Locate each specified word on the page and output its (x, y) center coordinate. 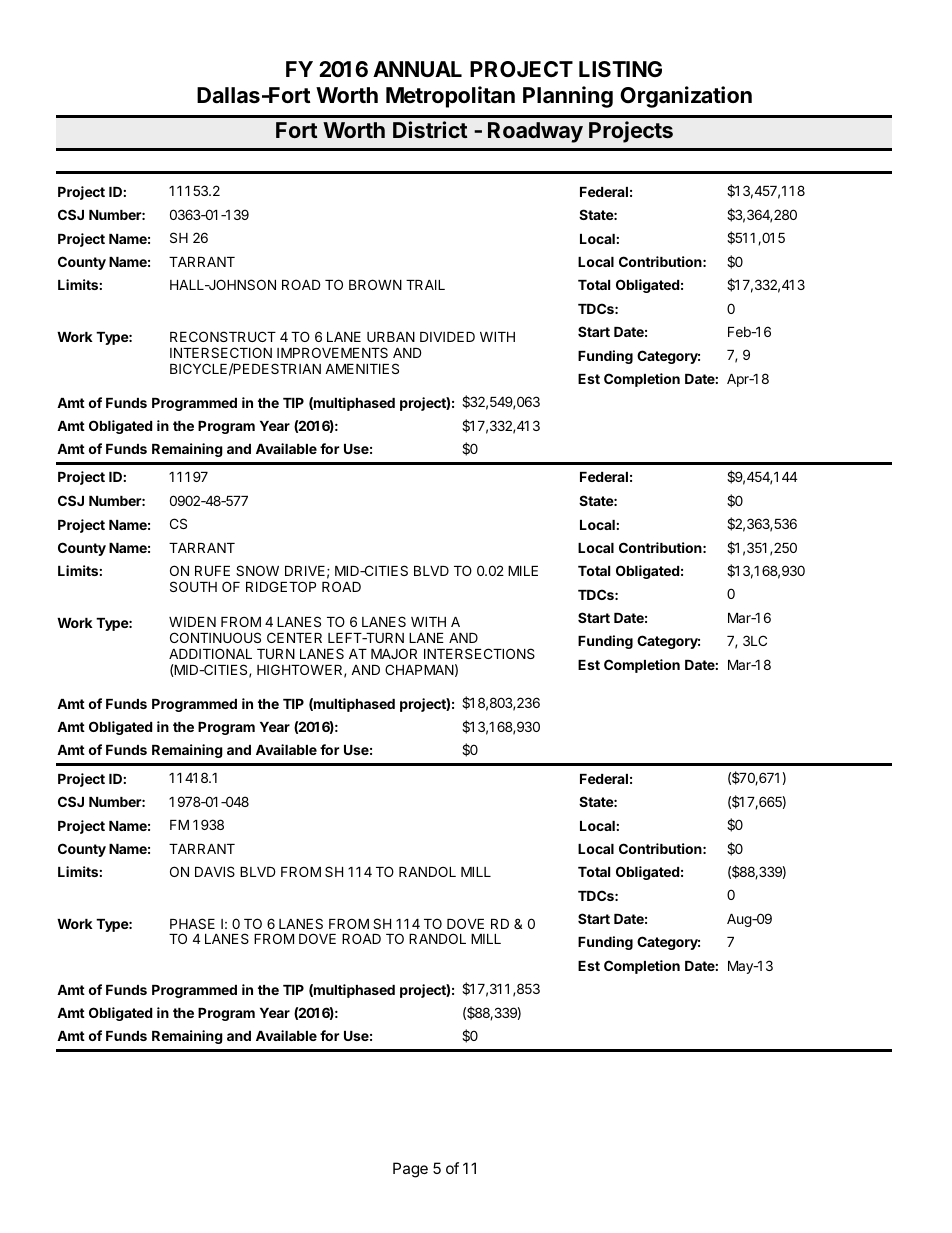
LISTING (620, 69)
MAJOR (394, 653)
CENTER (294, 637)
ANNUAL (417, 69)
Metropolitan (450, 97)
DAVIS (215, 871)
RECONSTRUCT (223, 336)
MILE (523, 571)
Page (410, 1170)
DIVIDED (447, 337)
